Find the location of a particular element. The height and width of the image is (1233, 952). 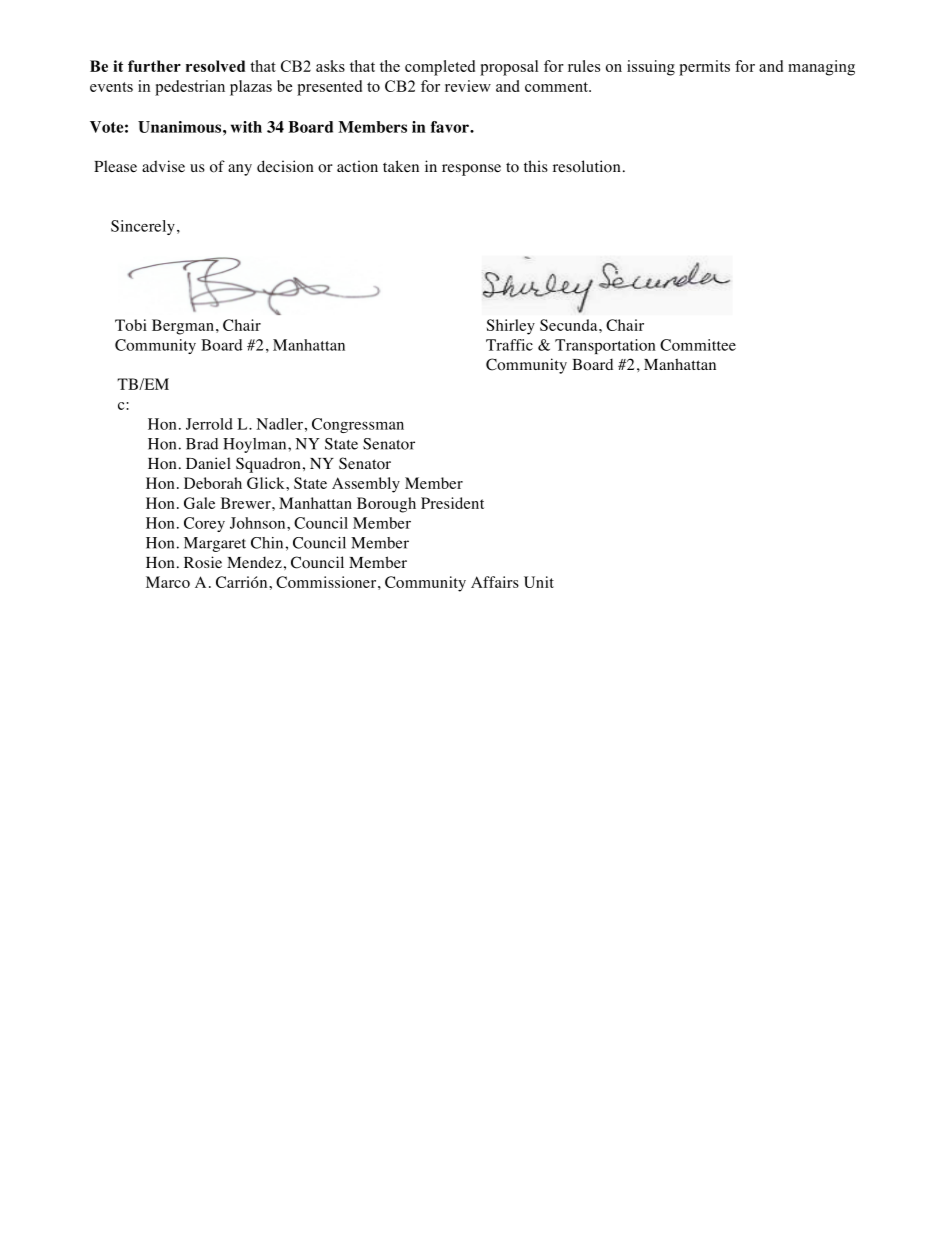

review is located at coordinates (468, 86).
